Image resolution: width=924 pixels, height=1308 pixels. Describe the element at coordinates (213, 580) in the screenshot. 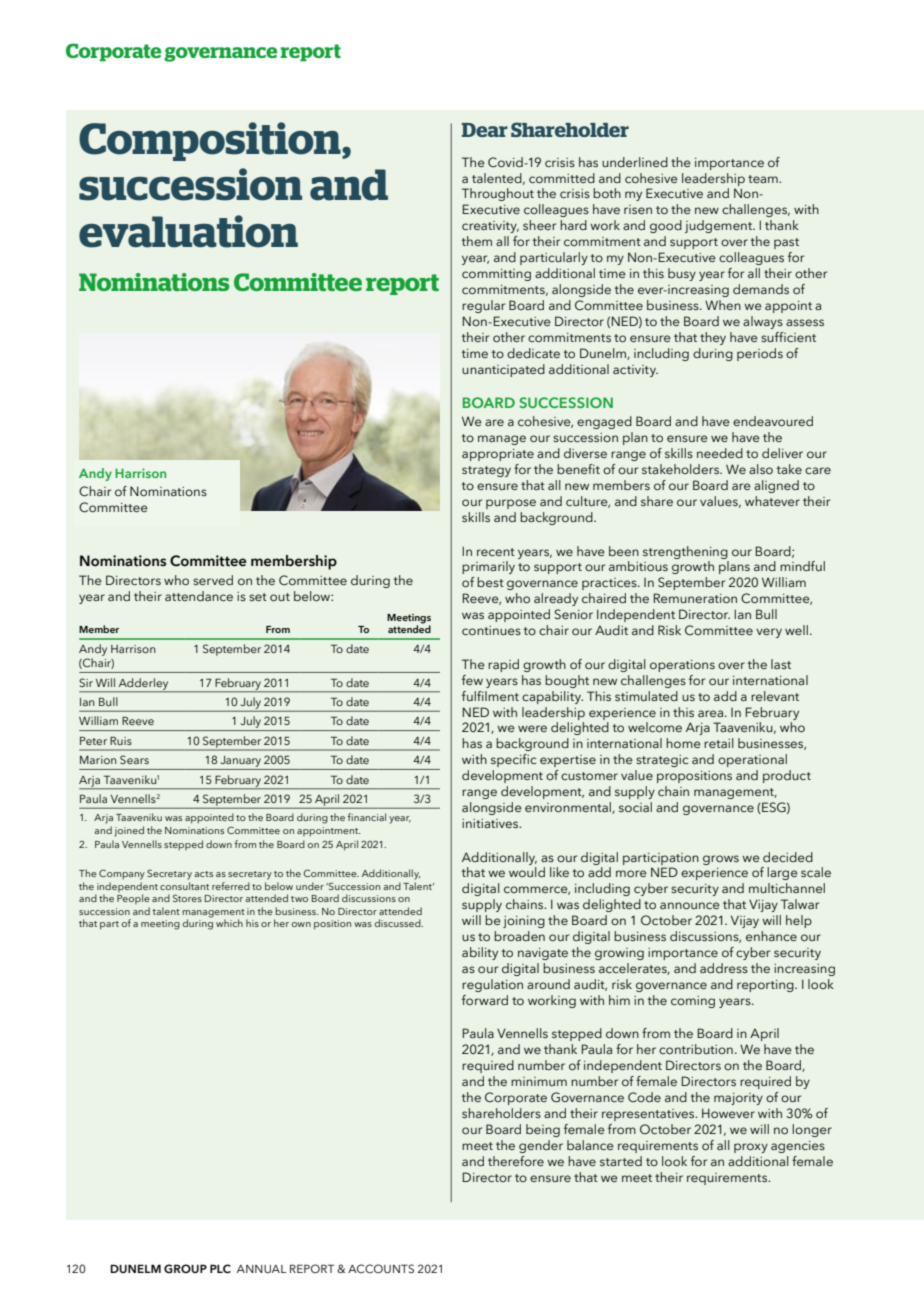

I see `served` at that location.
